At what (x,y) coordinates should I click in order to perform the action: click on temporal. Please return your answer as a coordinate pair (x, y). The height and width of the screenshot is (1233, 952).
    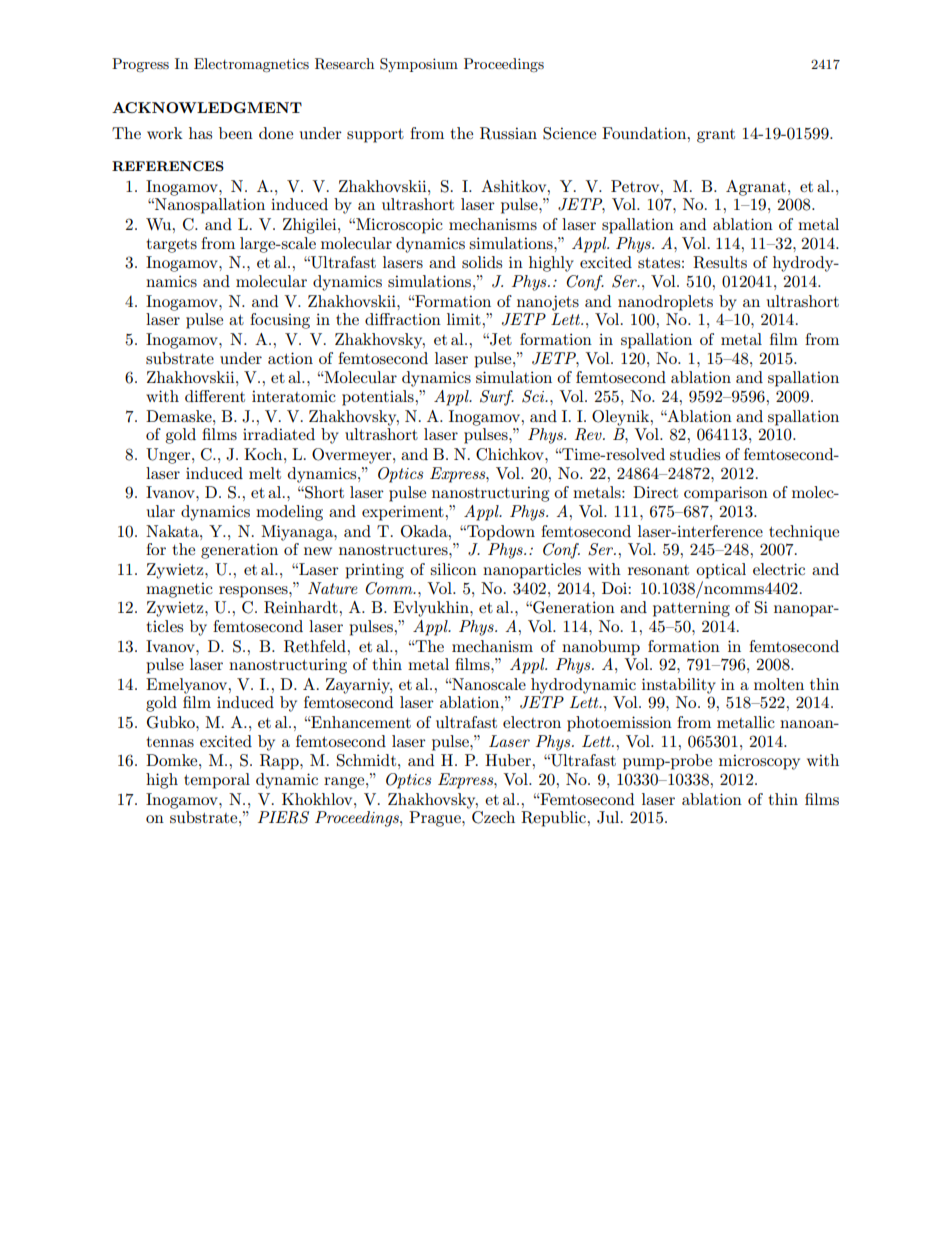
    Looking at the image, I should click on (217, 781).
